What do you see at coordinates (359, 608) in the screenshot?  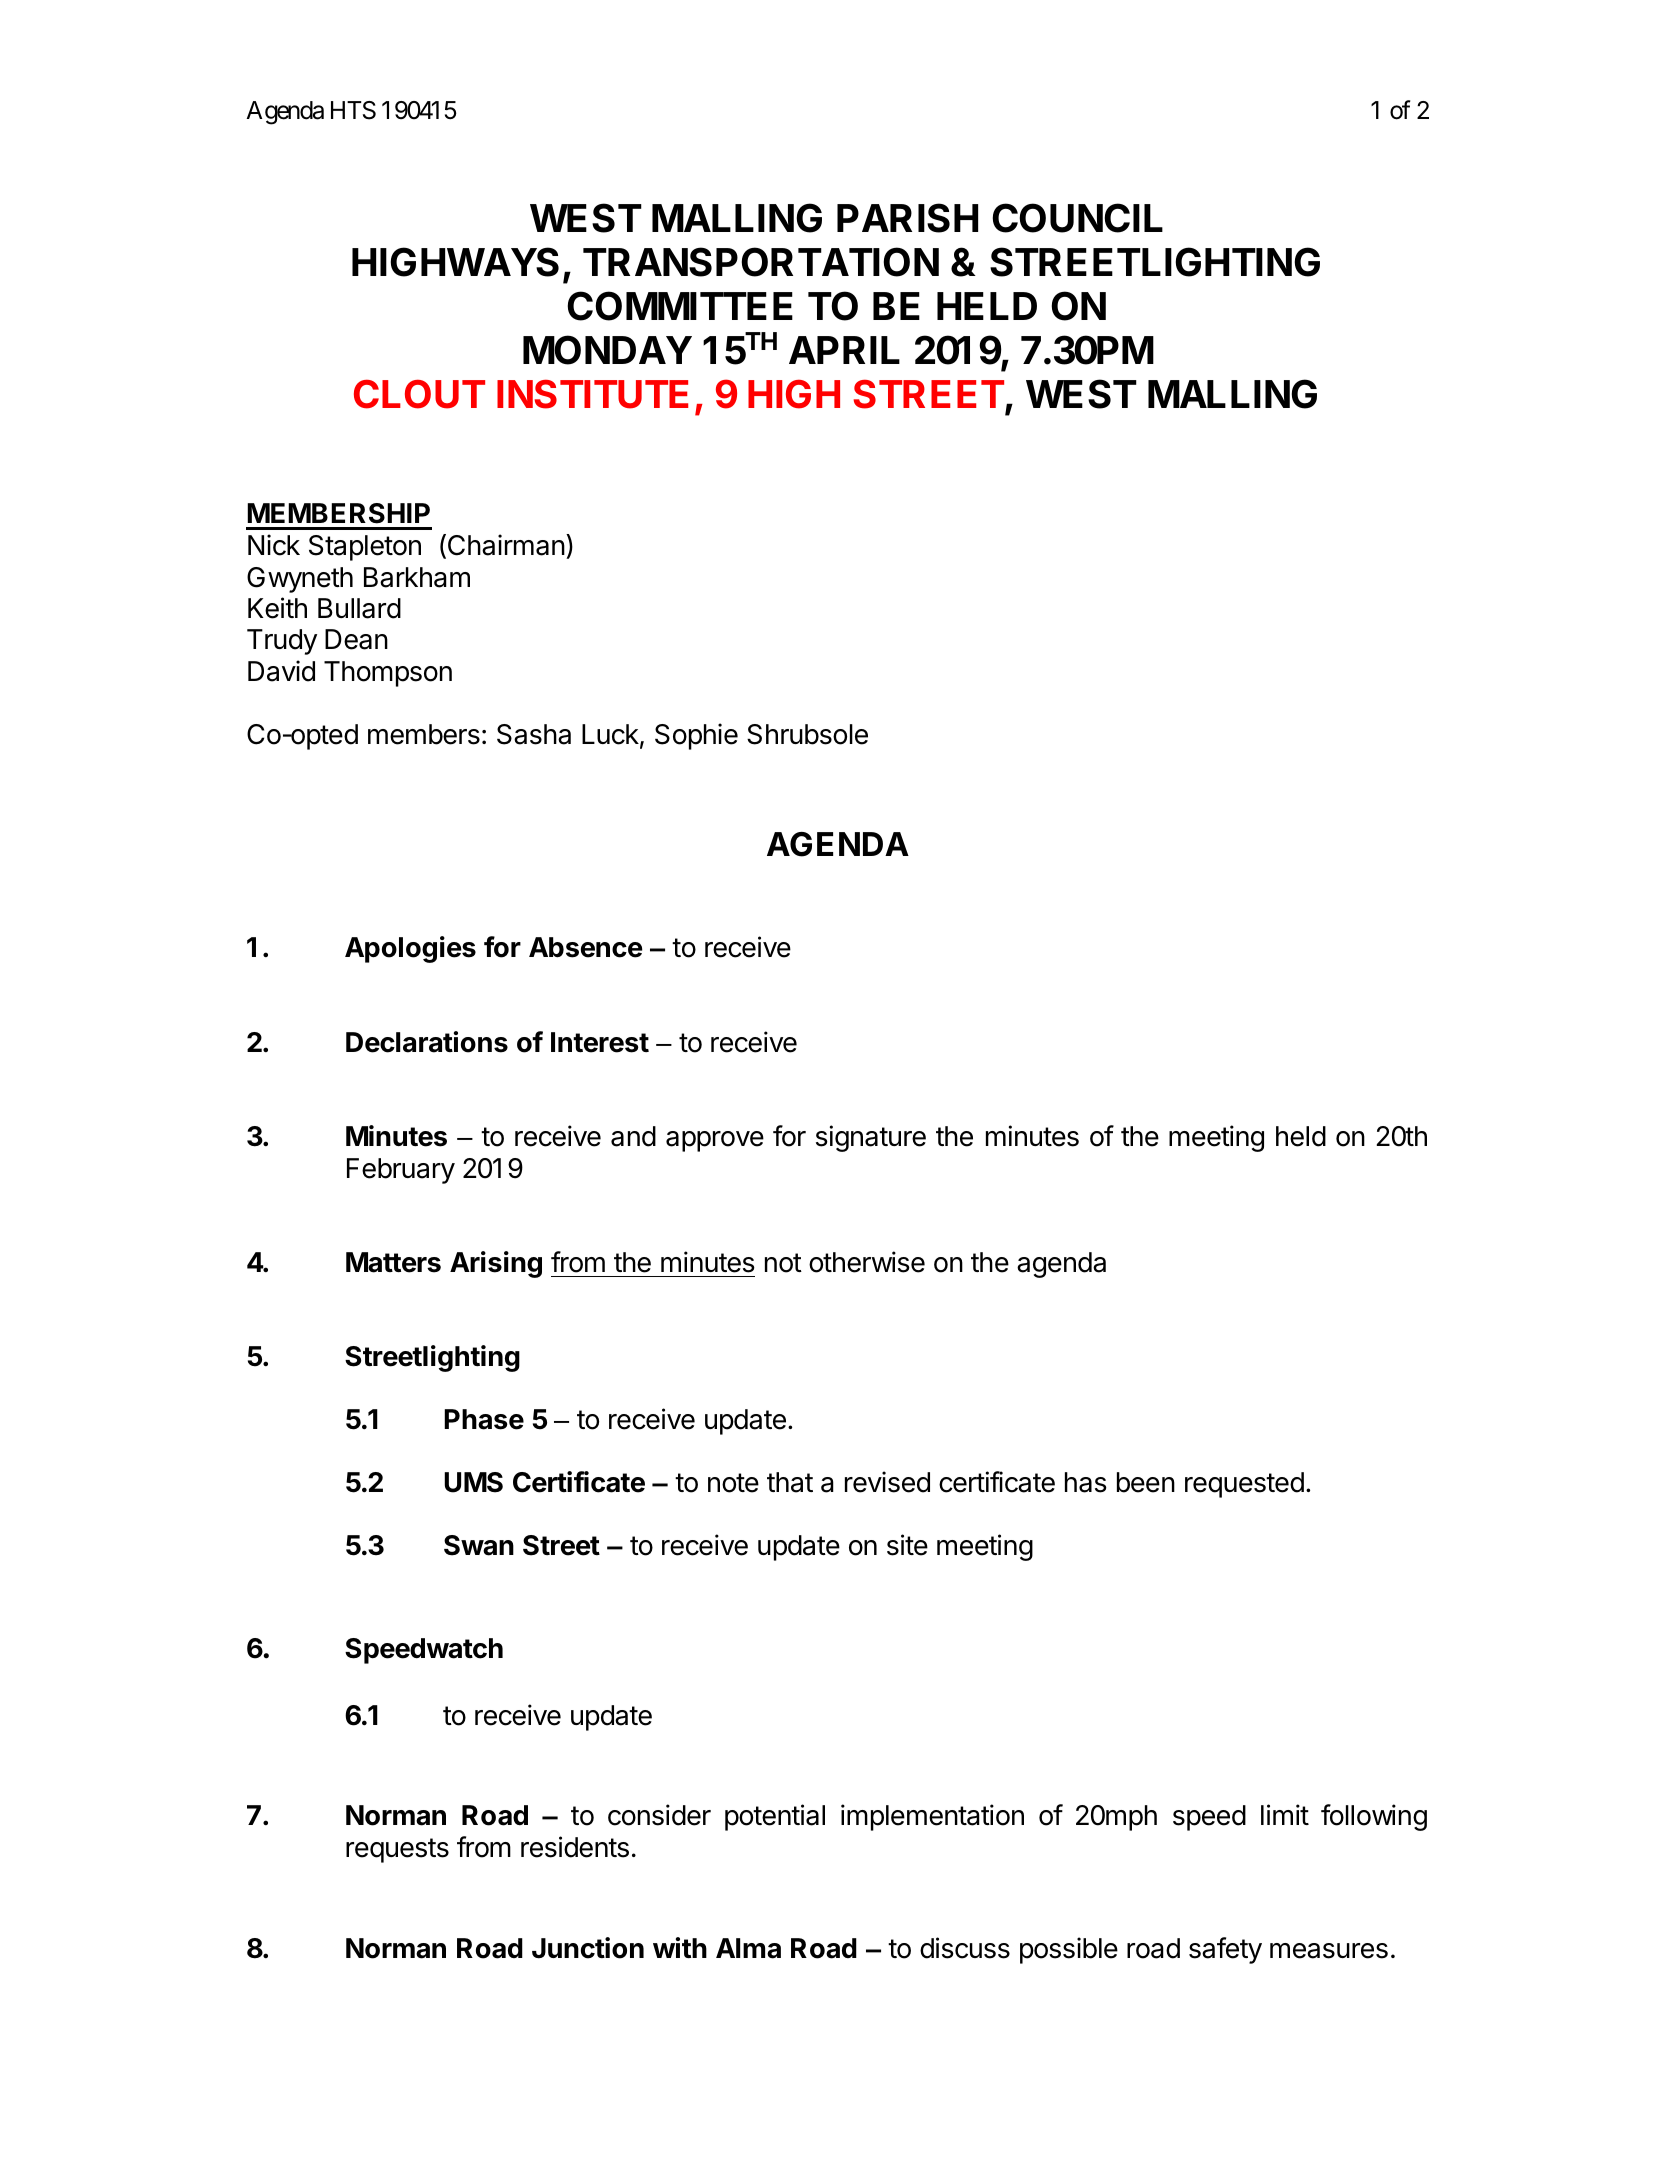 I see `Bullard` at bounding box center [359, 608].
